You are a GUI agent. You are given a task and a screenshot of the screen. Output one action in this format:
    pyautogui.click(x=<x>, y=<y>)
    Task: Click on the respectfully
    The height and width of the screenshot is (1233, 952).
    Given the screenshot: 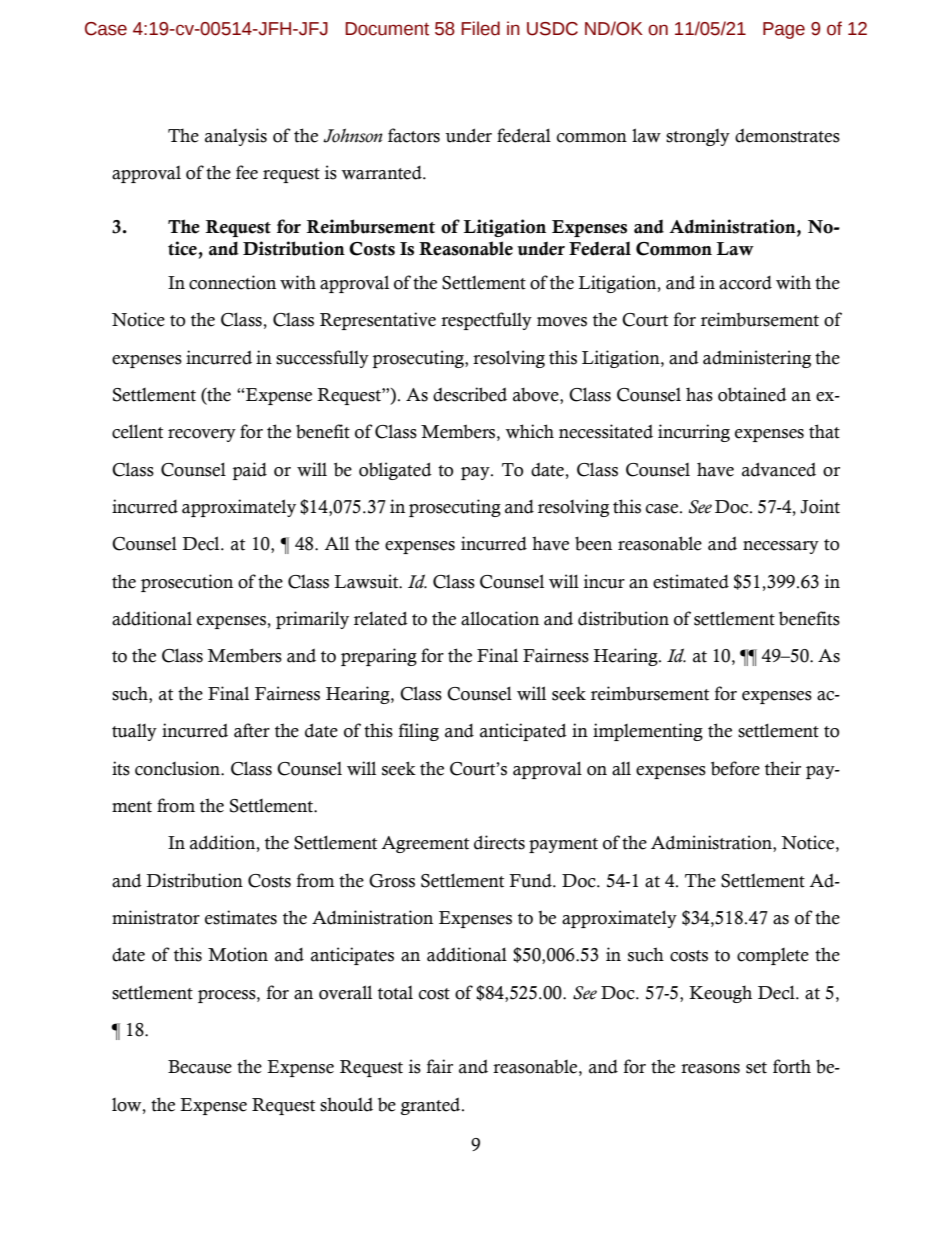 What is the action you would take?
    pyautogui.click(x=486, y=321)
